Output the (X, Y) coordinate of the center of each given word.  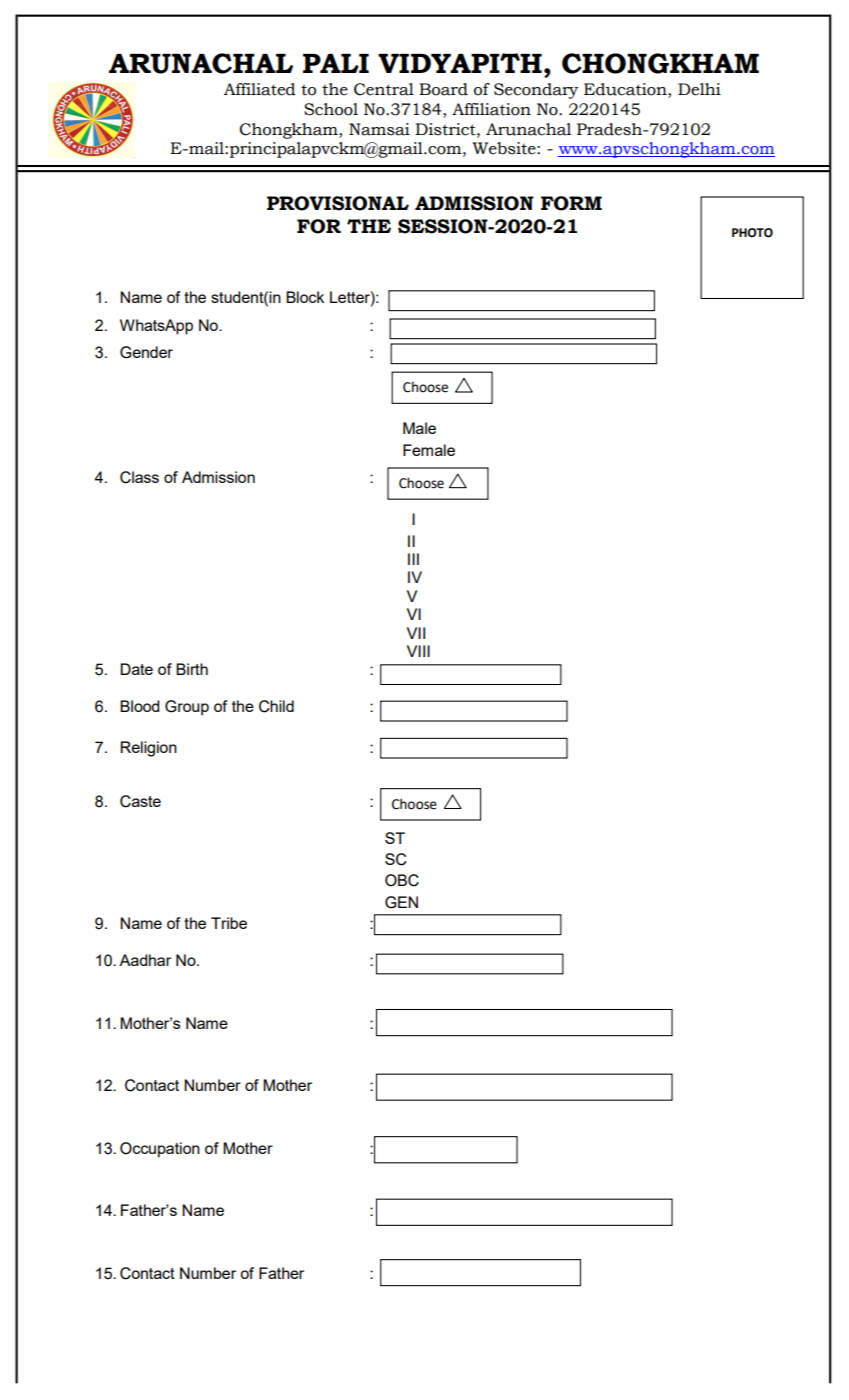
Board (443, 89)
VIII (418, 651)
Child (276, 706)
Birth (192, 669)
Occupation (160, 1150)
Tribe (229, 923)
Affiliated (260, 89)
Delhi (699, 89)
